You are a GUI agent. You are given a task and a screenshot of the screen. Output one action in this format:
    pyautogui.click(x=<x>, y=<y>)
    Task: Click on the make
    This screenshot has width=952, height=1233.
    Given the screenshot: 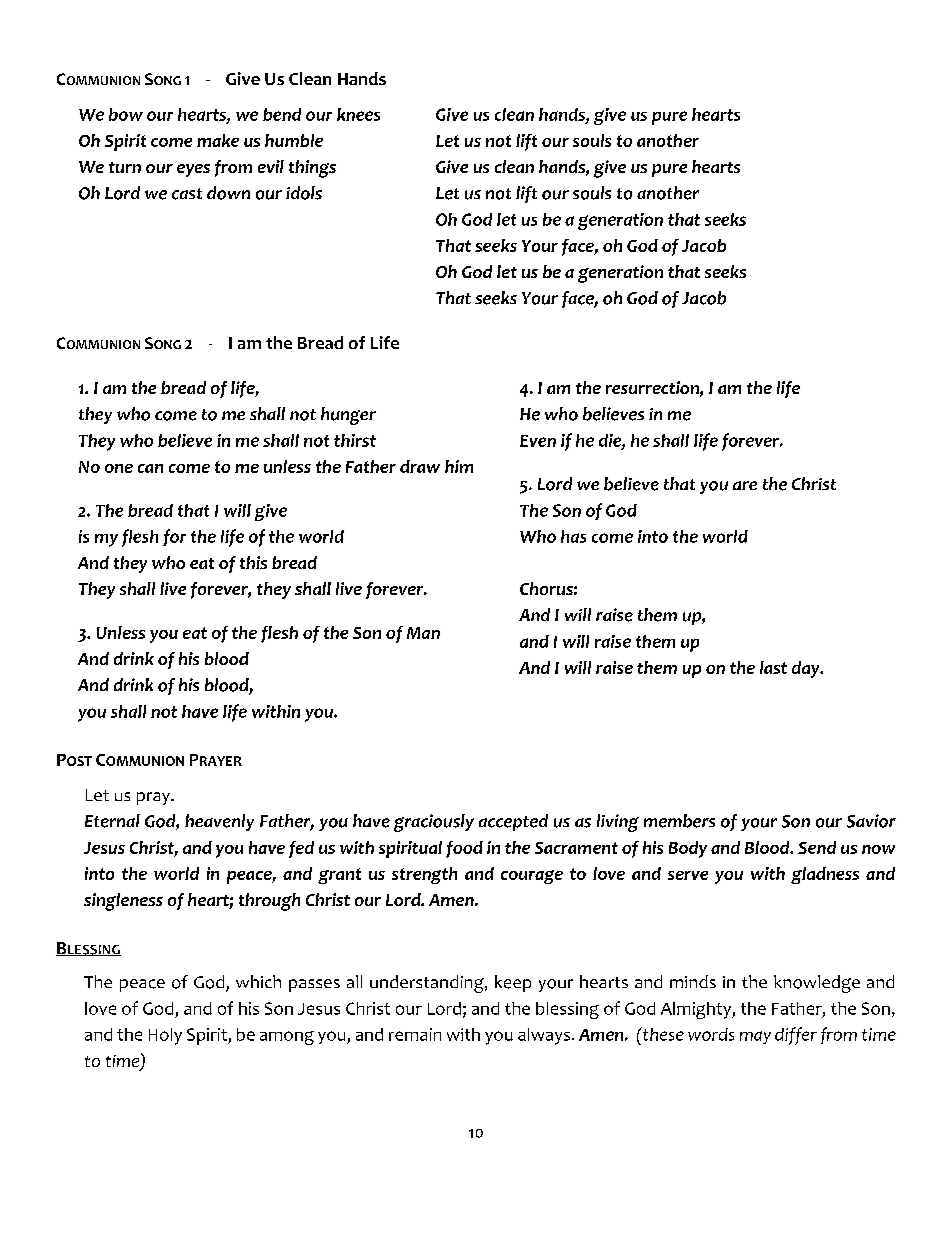 What is the action you would take?
    pyautogui.click(x=218, y=140)
